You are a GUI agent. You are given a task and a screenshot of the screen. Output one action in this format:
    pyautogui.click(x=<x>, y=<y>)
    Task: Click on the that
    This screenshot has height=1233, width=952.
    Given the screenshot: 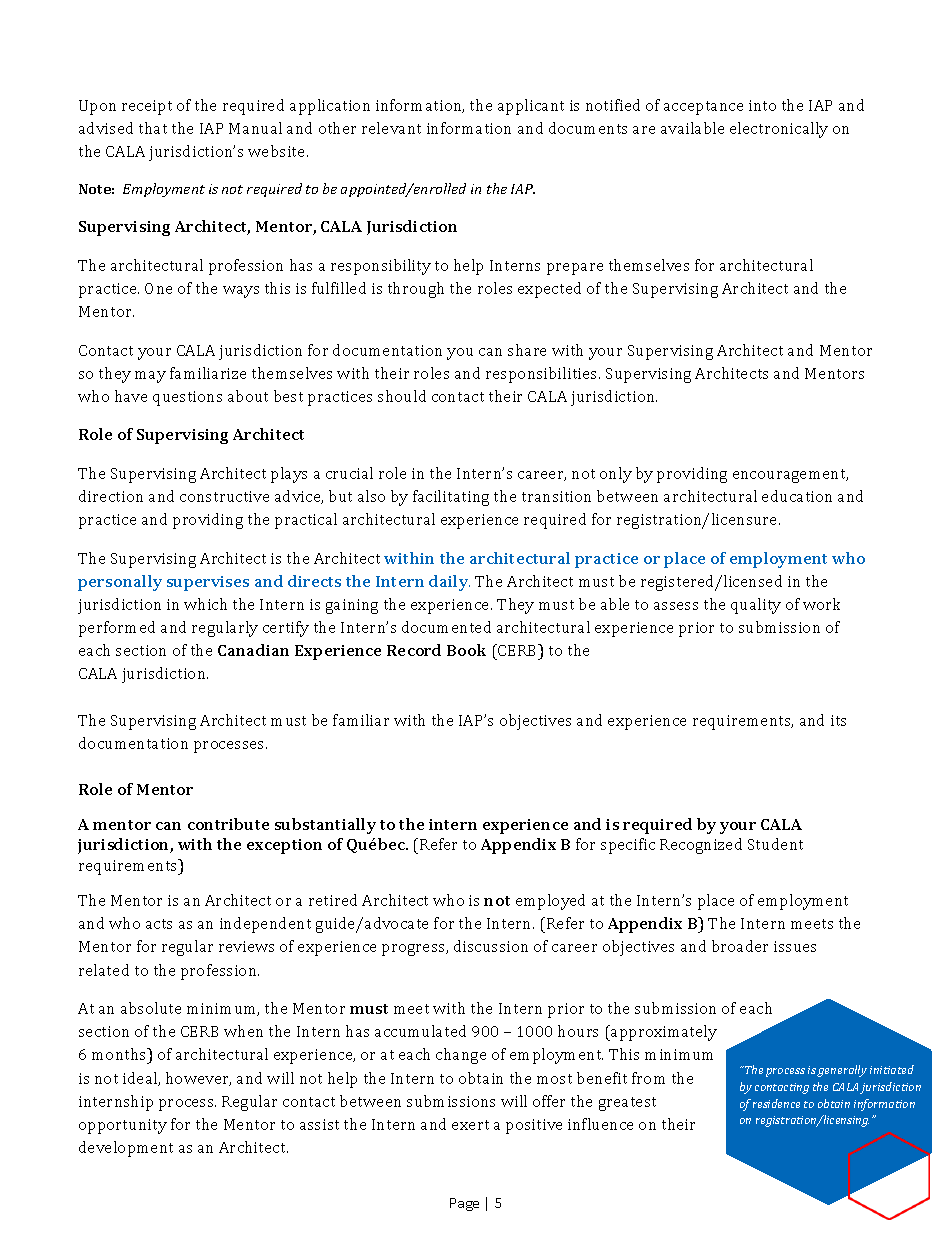 What is the action you would take?
    pyautogui.click(x=153, y=128)
